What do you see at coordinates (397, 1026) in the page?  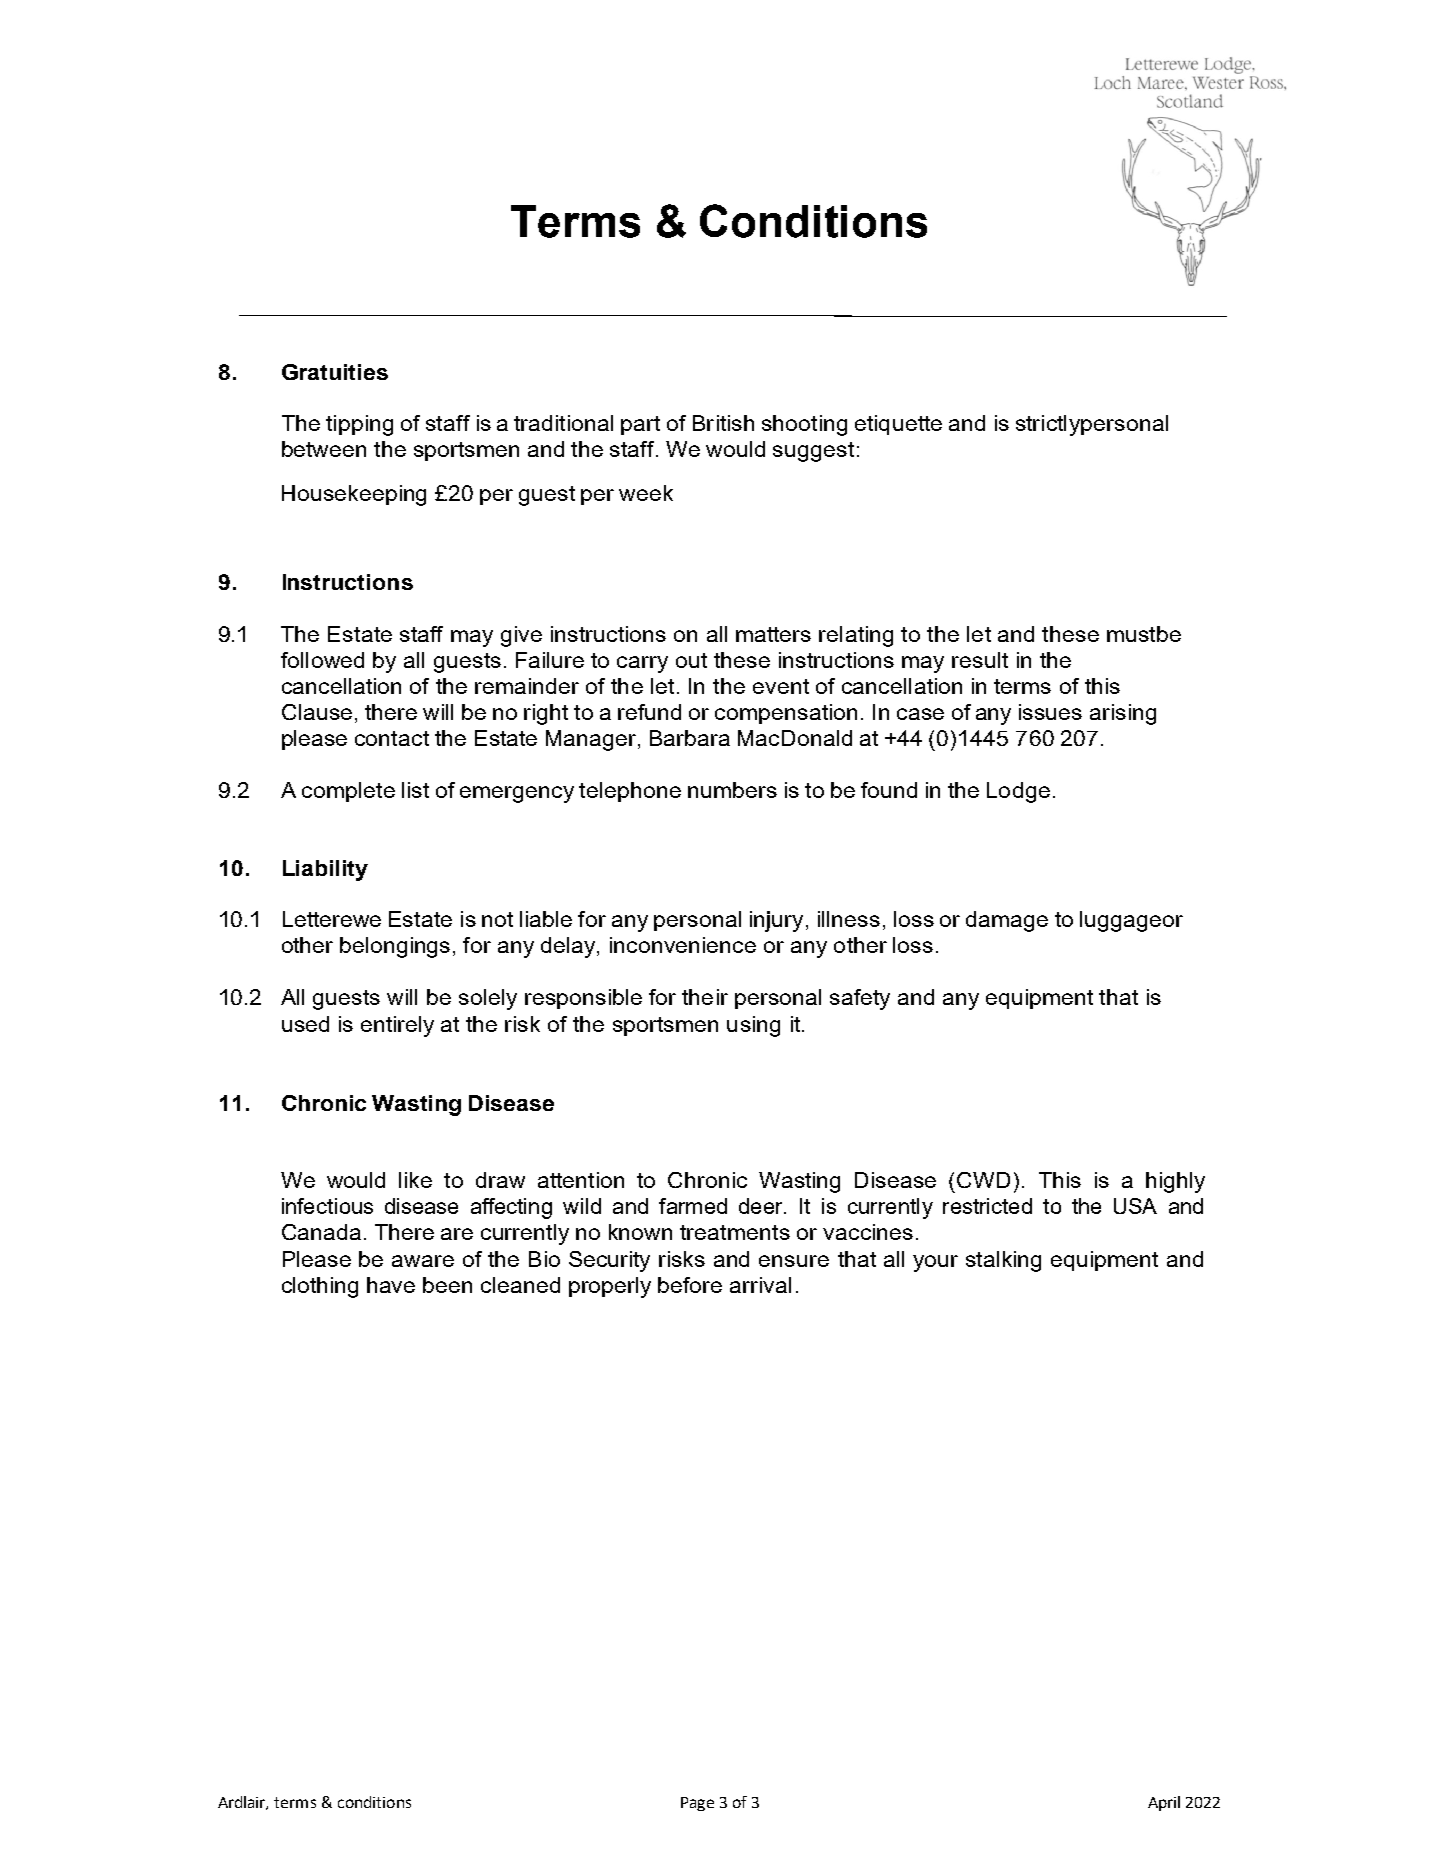 I see `entirely` at bounding box center [397, 1026].
